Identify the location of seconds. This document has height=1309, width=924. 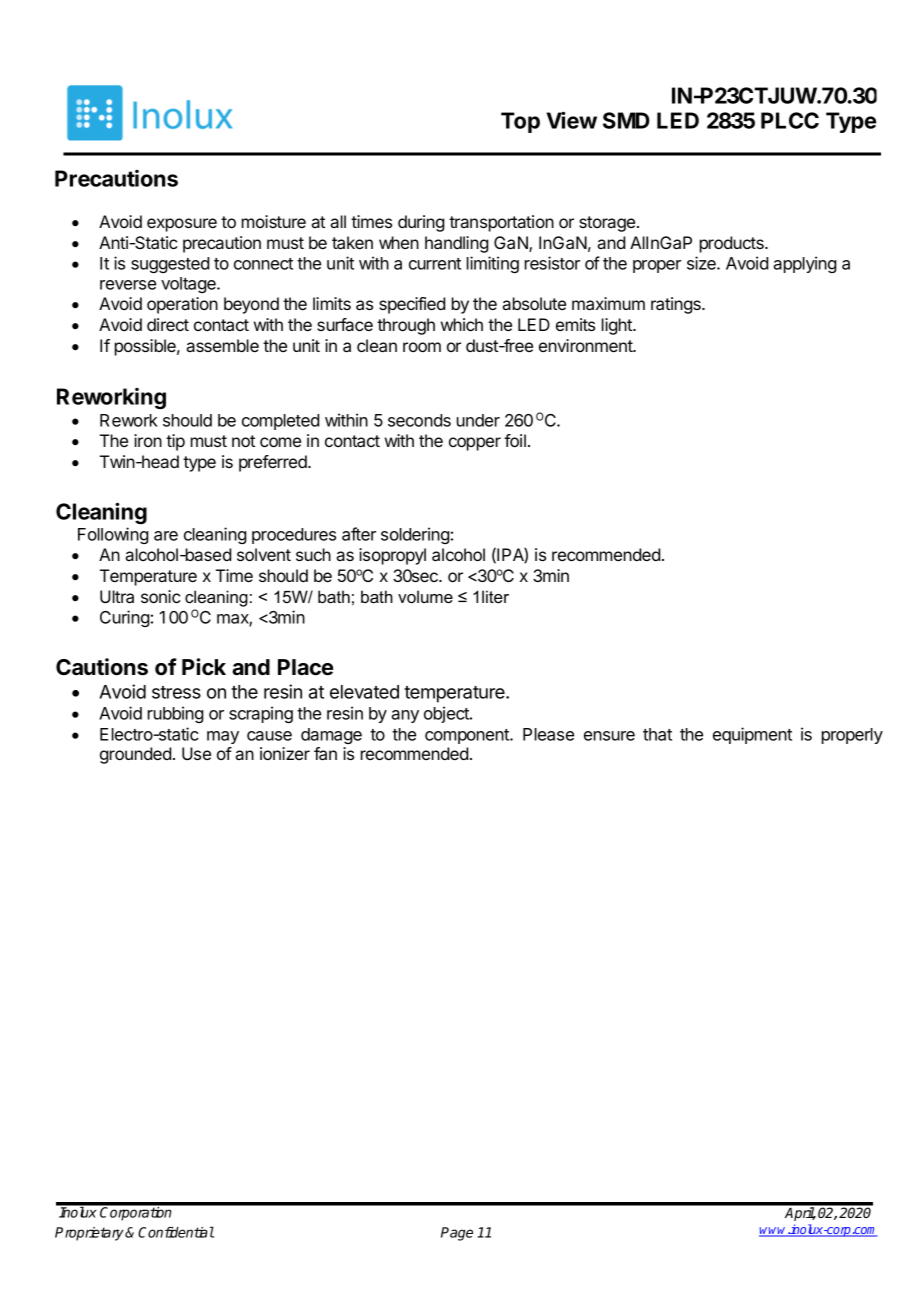
(419, 420).
